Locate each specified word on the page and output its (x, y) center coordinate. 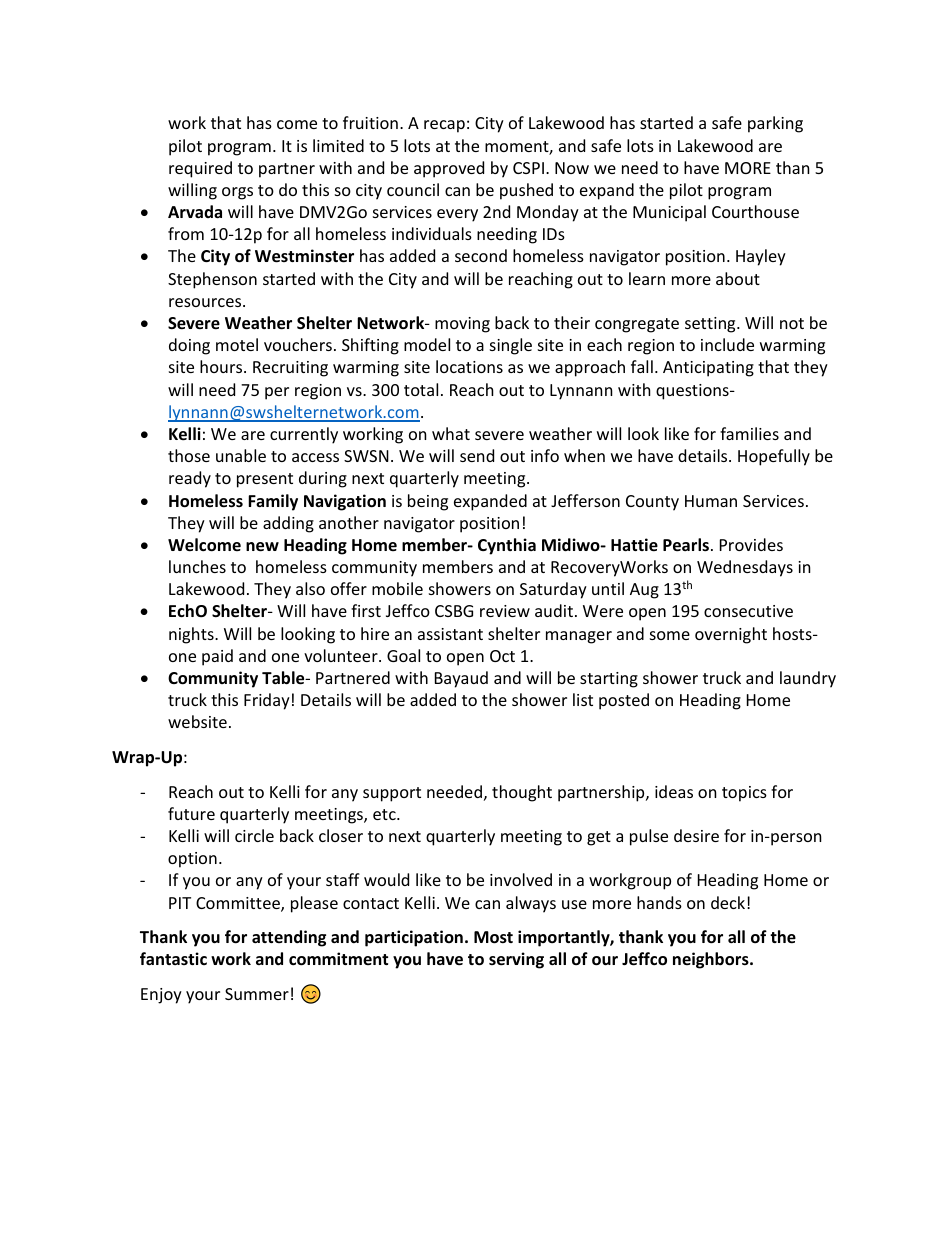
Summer (257, 994)
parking (775, 124)
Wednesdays (745, 568)
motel (237, 344)
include (727, 344)
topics (744, 794)
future (191, 813)
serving (516, 960)
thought (522, 793)
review (505, 611)
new (262, 547)
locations (469, 366)
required (200, 169)
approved (449, 169)
